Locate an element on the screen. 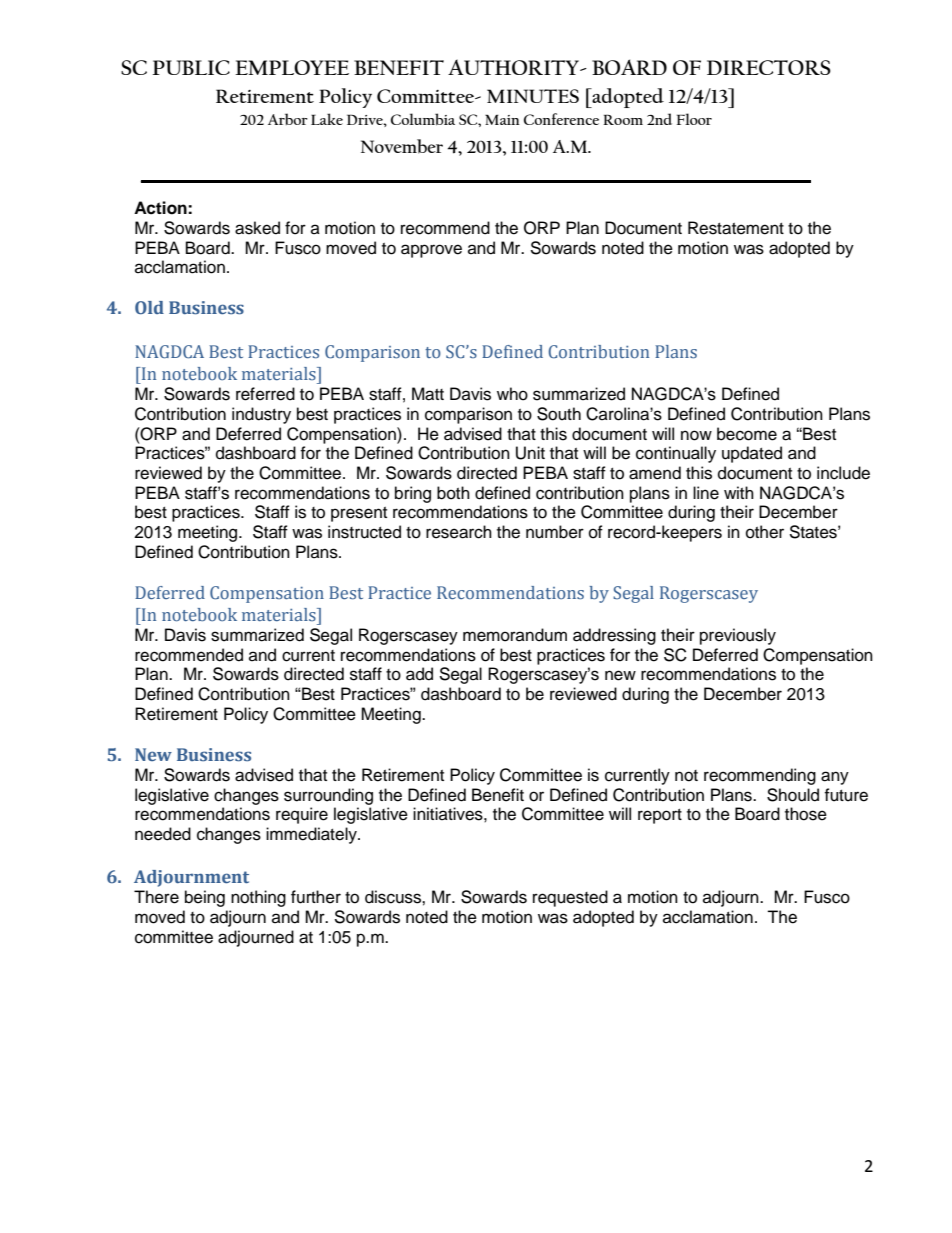  nothing is located at coordinates (258, 898).
